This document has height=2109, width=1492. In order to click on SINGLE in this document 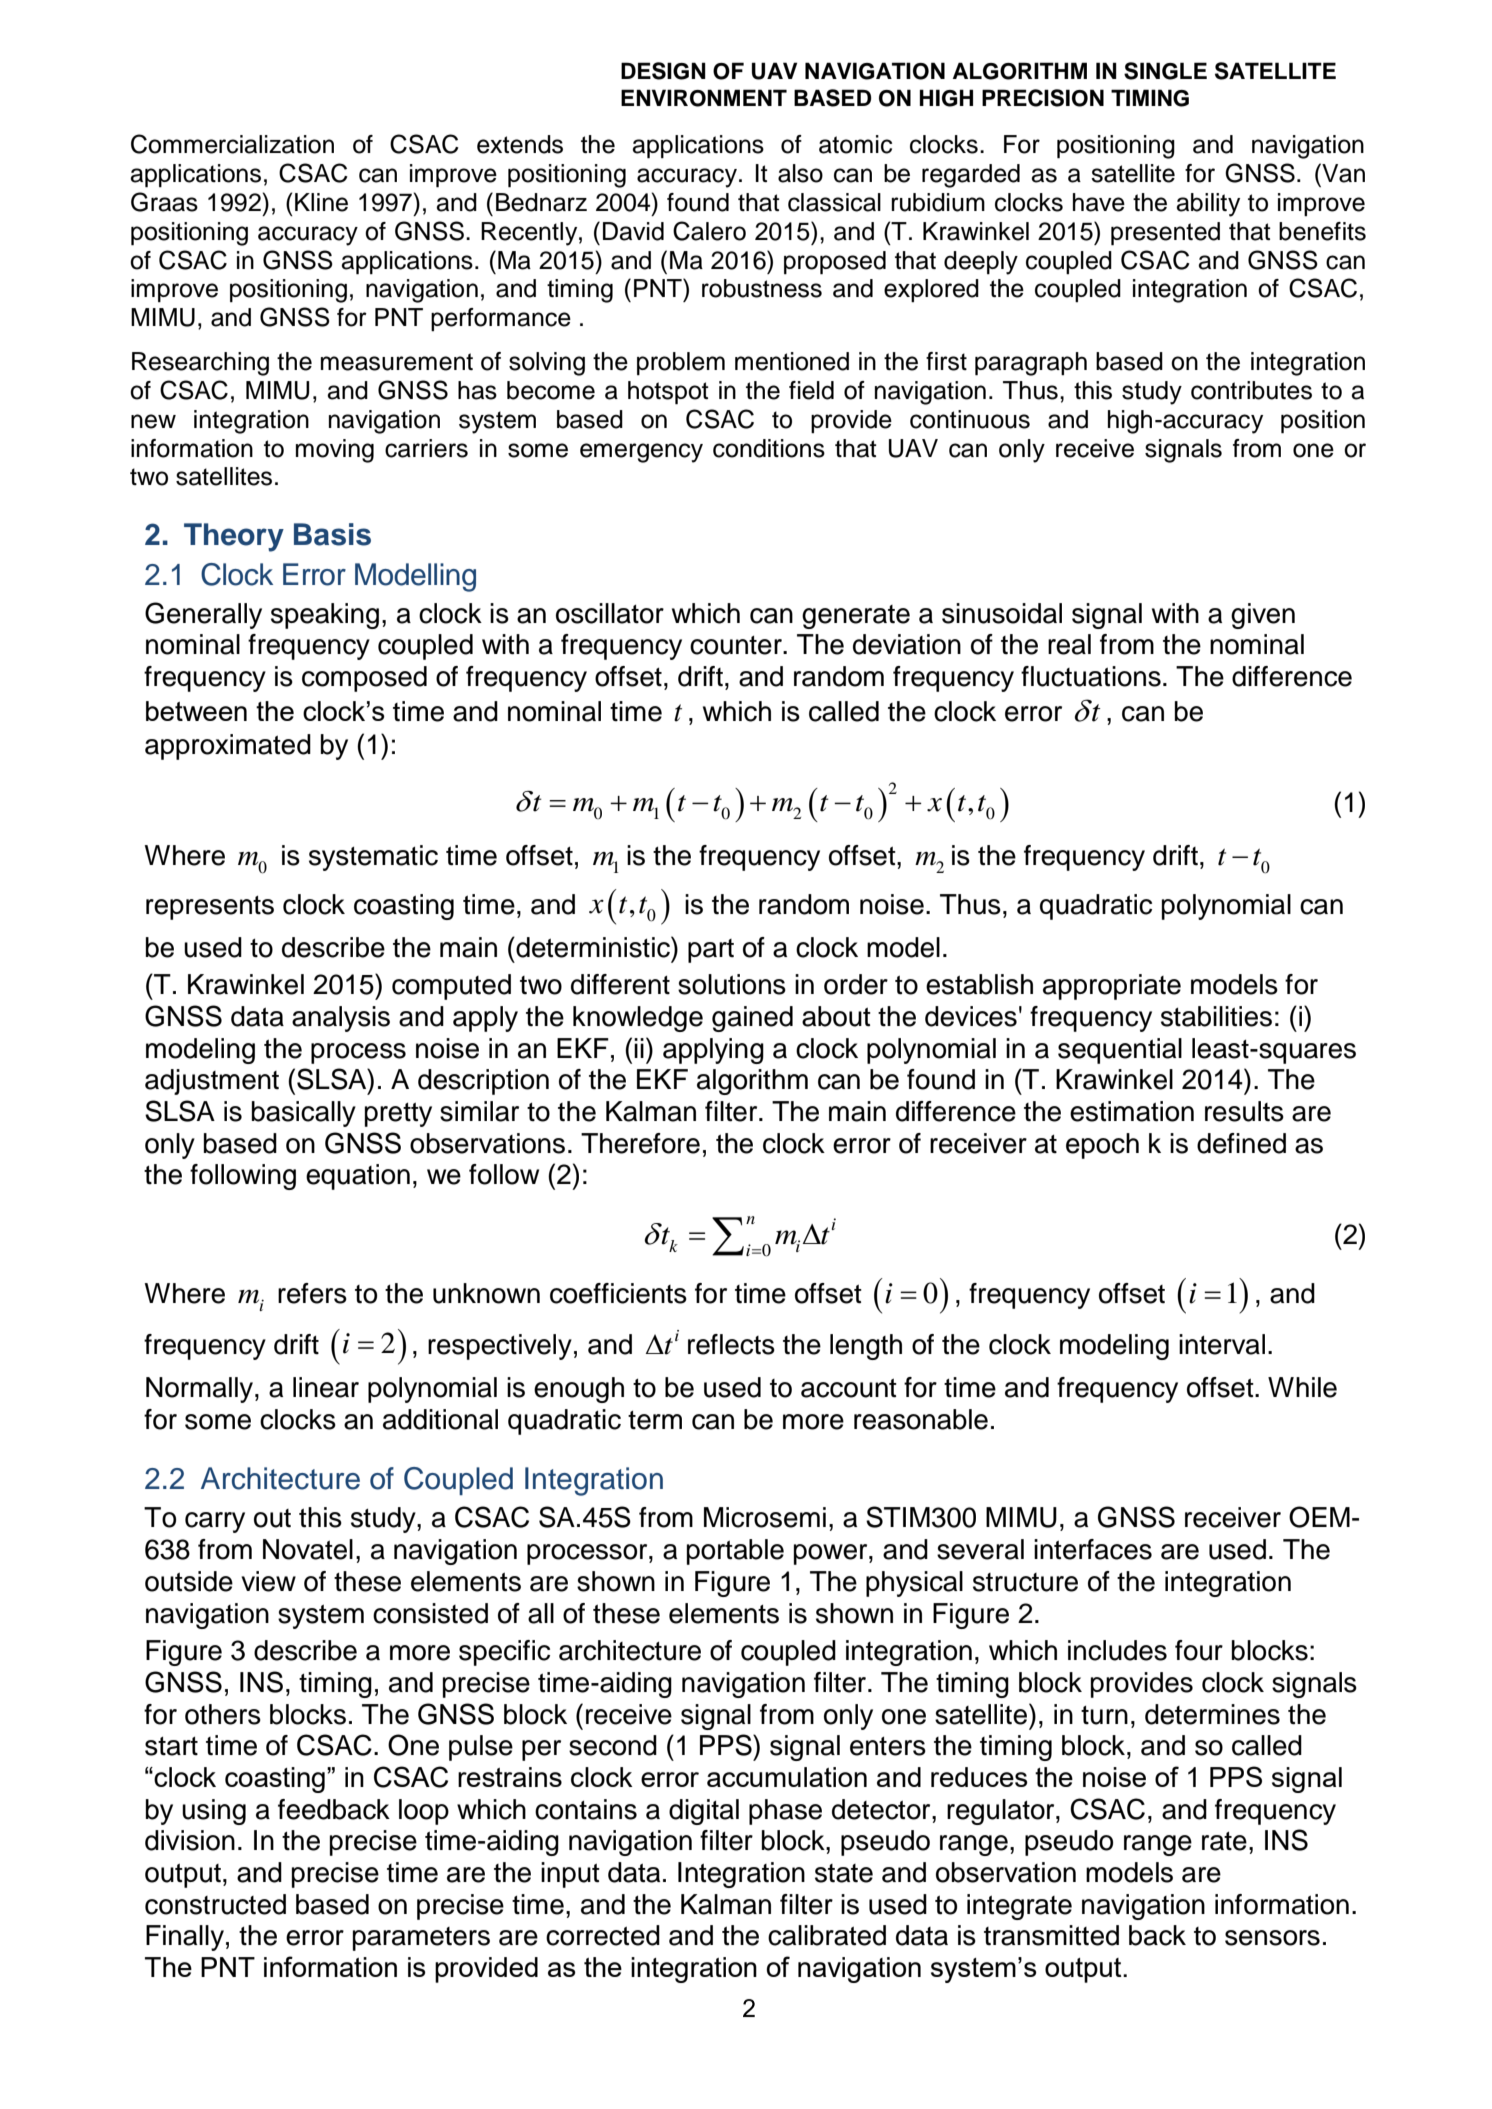, I will do `click(1165, 71)`.
